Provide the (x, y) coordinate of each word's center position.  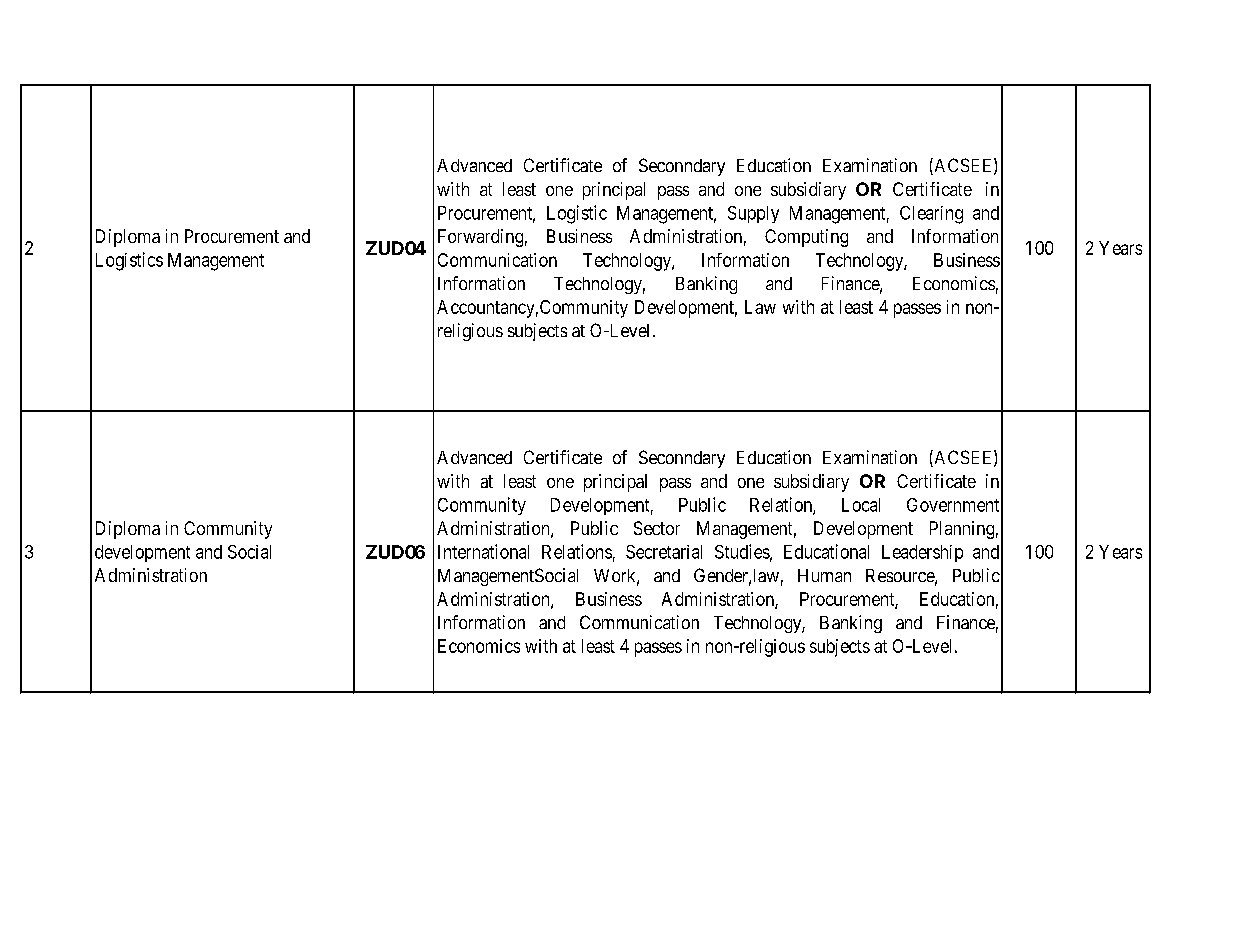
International (483, 551)
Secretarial (664, 552)
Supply (753, 214)
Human (824, 575)
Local (861, 505)
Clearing (931, 215)
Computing (806, 238)
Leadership (922, 553)
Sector (657, 528)
